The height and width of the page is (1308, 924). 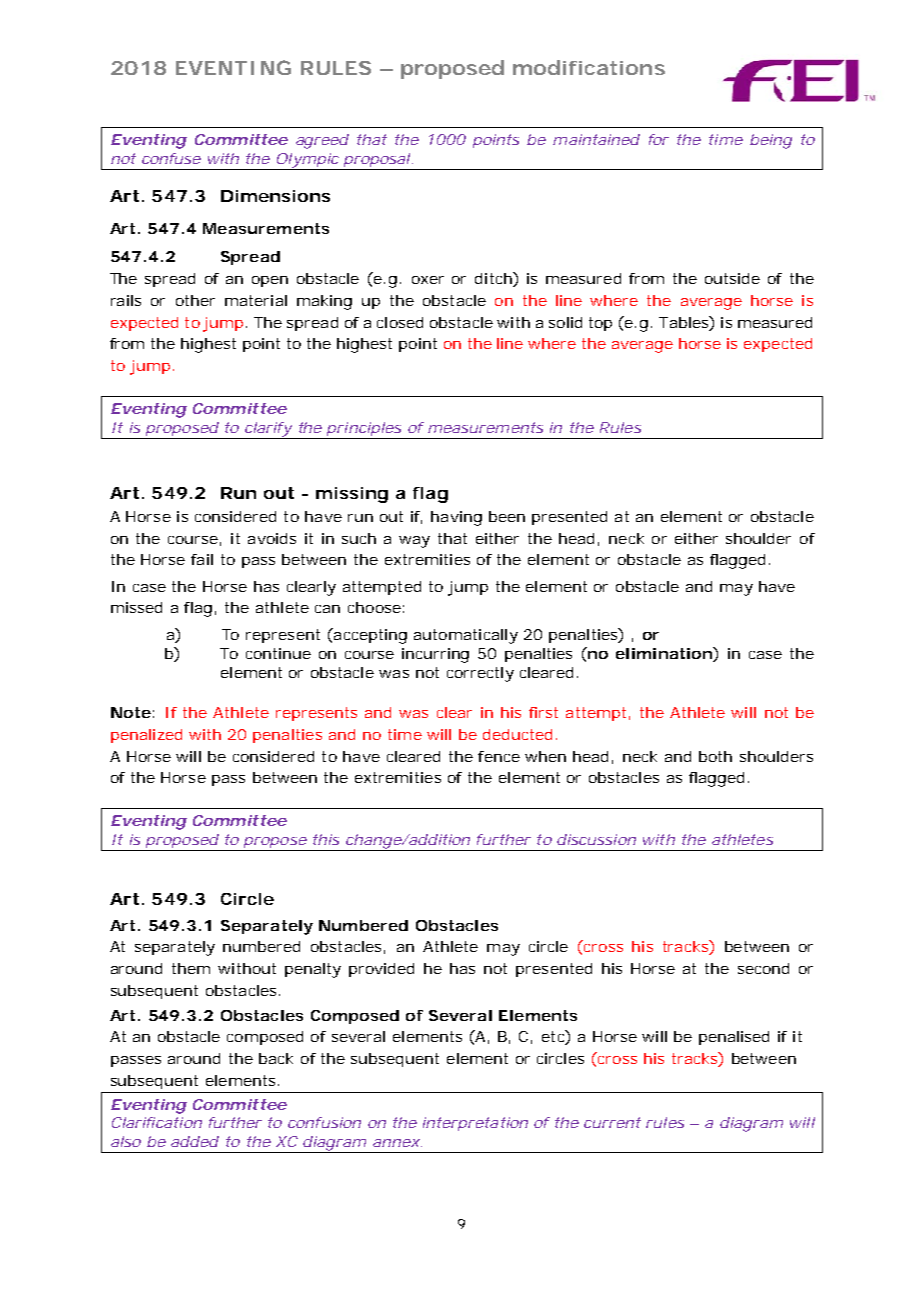 I want to click on principles, so click(x=364, y=430).
